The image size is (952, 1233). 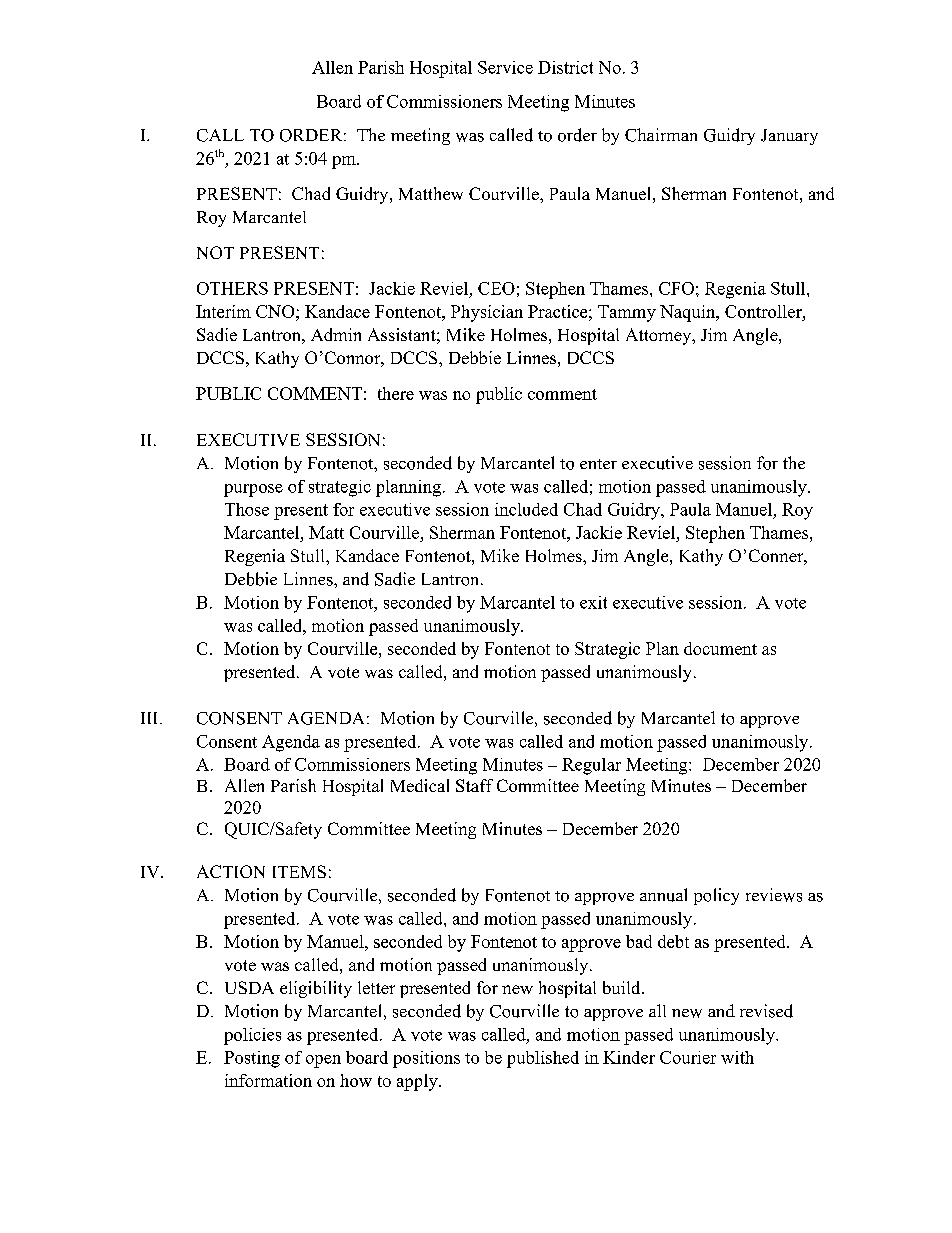 I want to click on III, so click(x=151, y=718).
